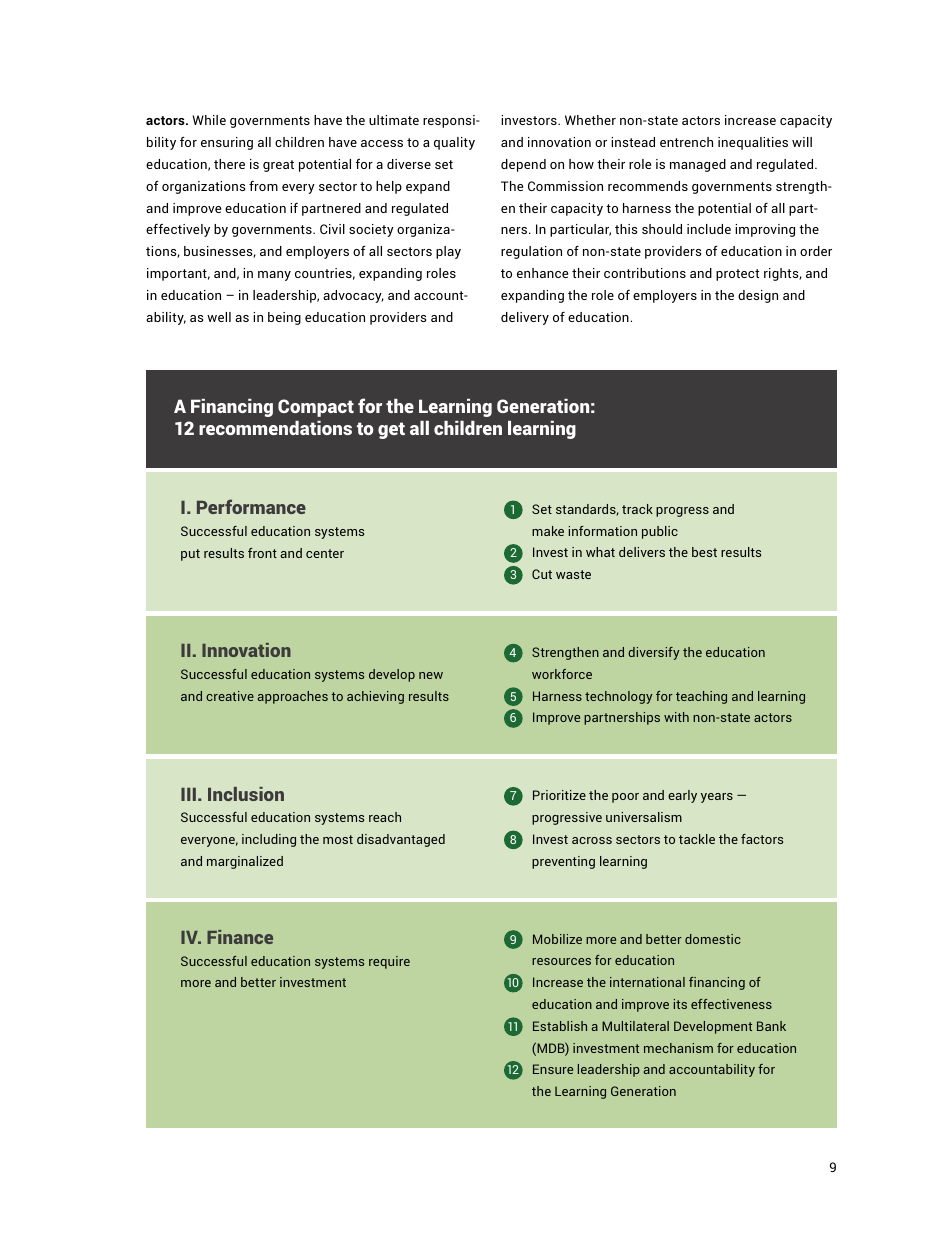 The image size is (952, 1233). I want to click on Prioritize, so click(559, 795).
